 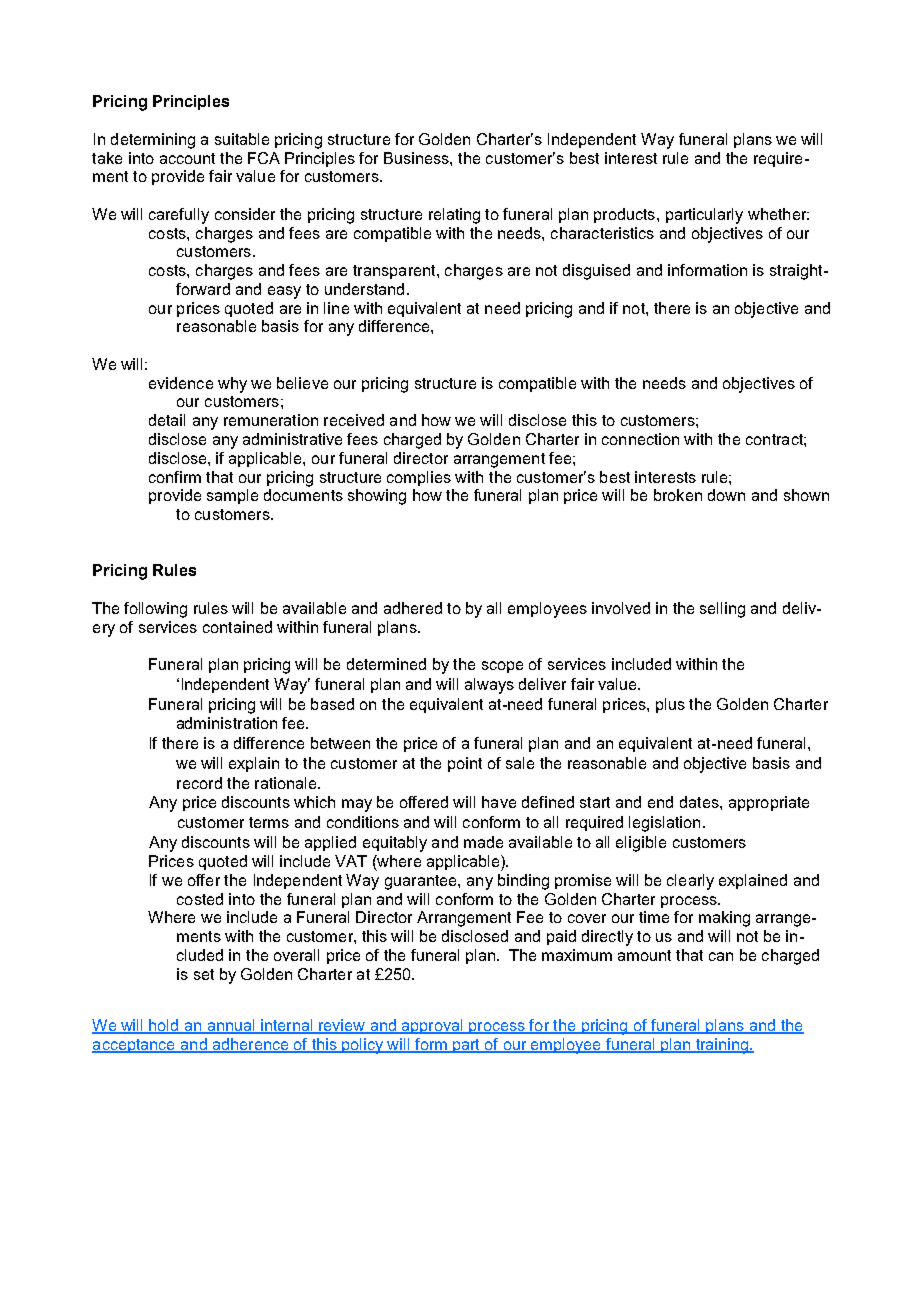 I want to click on selling, so click(x=722, y=610).
